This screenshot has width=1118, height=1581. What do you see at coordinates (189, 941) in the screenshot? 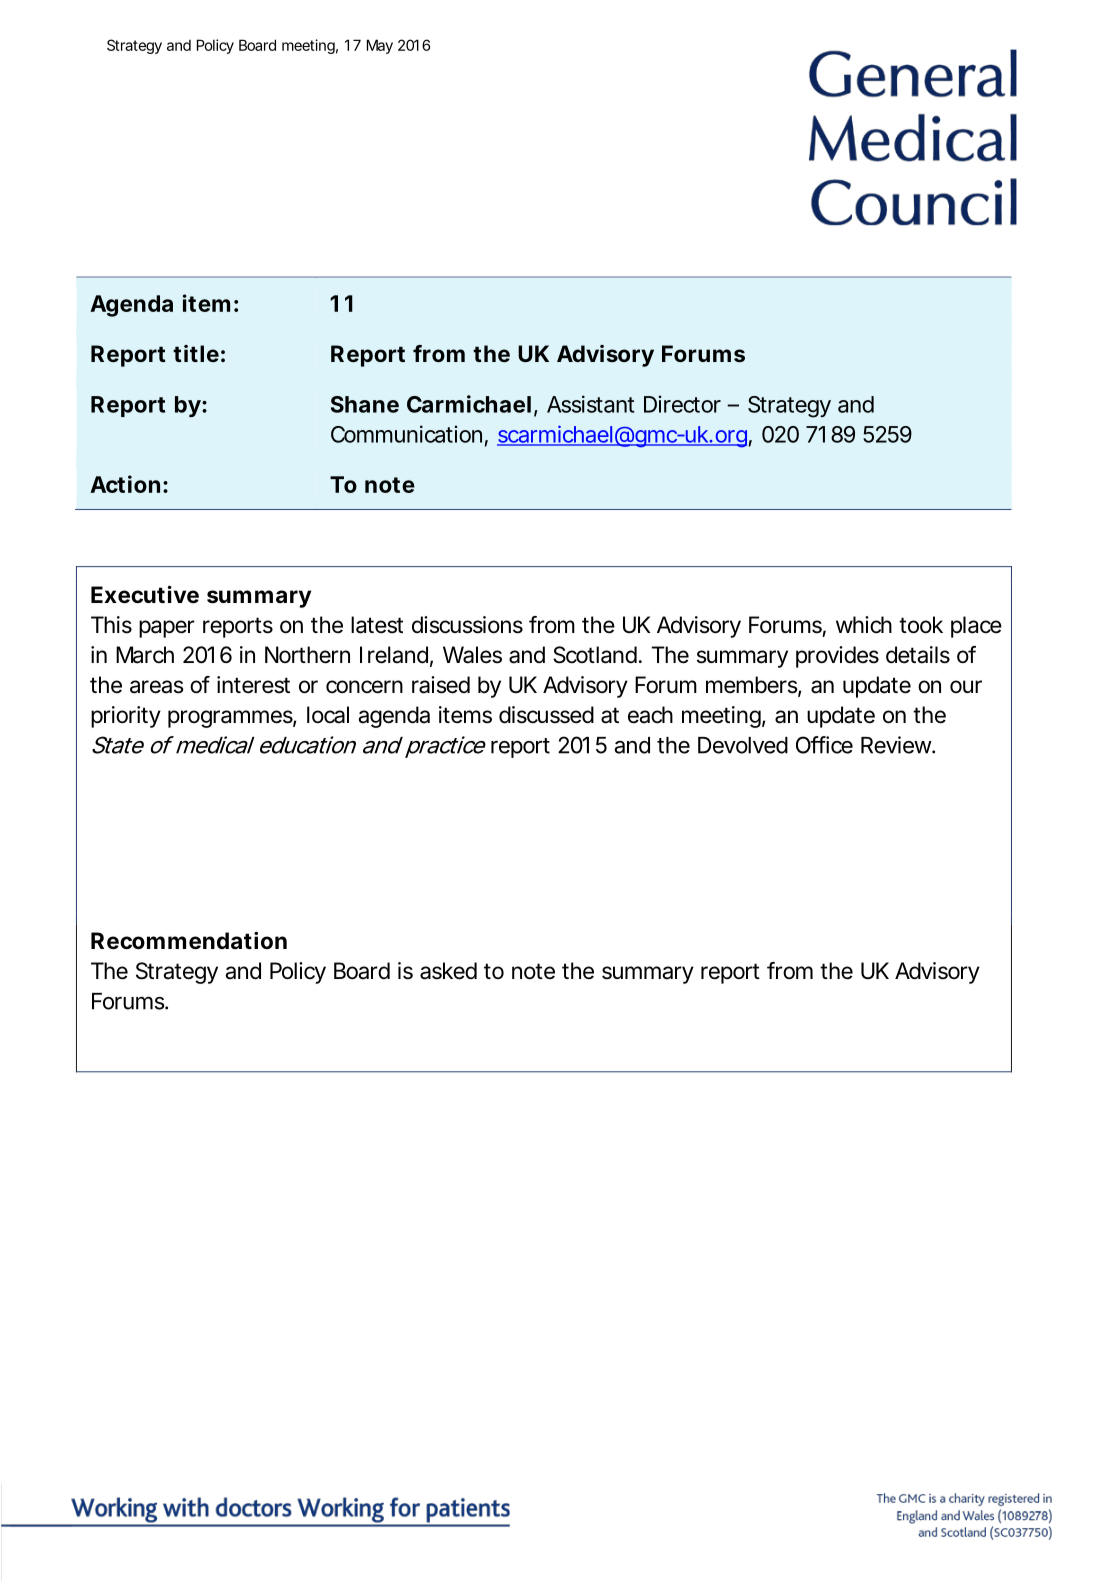
I see `Recommendation` at bounding box center [189, 941].
